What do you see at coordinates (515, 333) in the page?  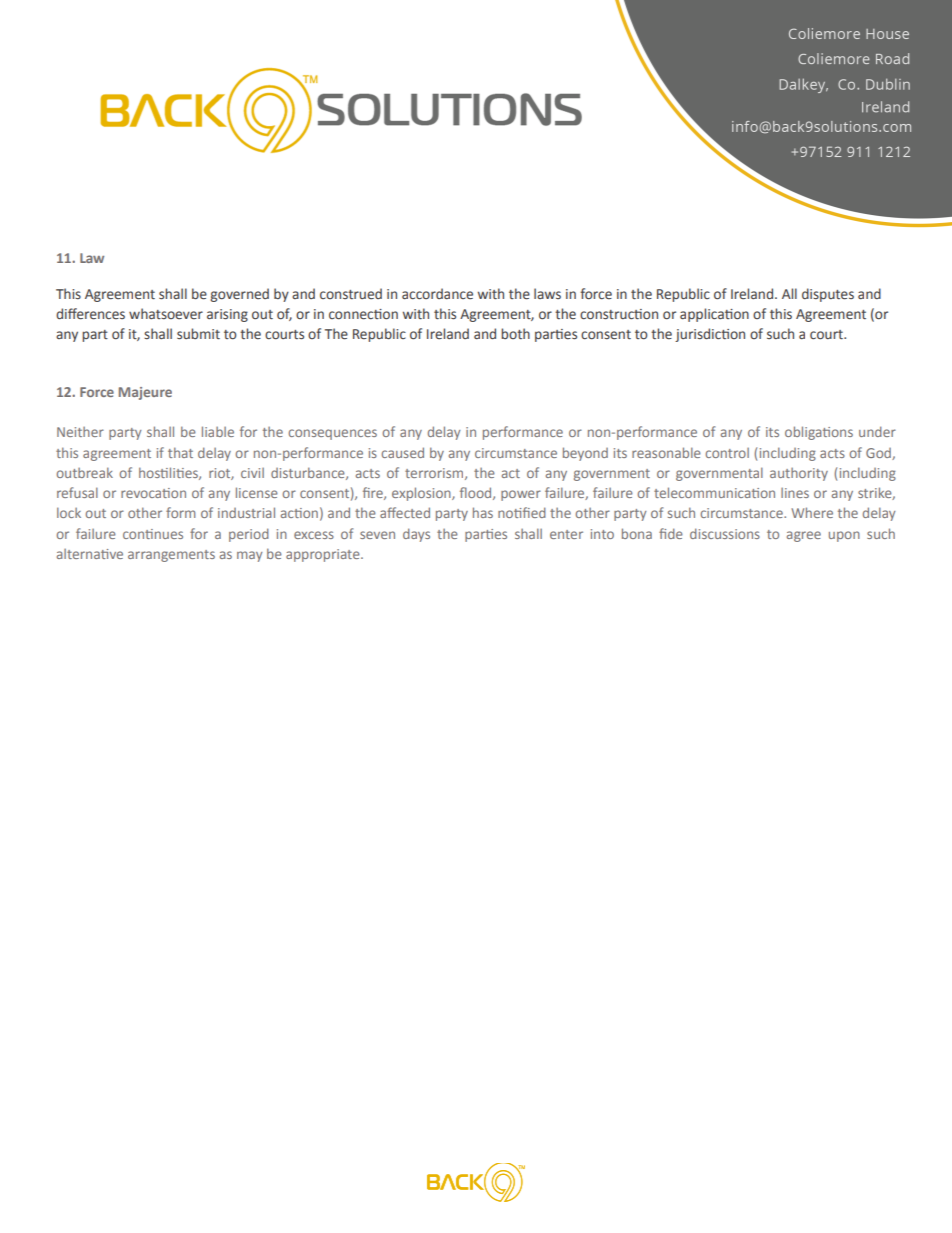 I see `both` at bounding box center [515, 333].
